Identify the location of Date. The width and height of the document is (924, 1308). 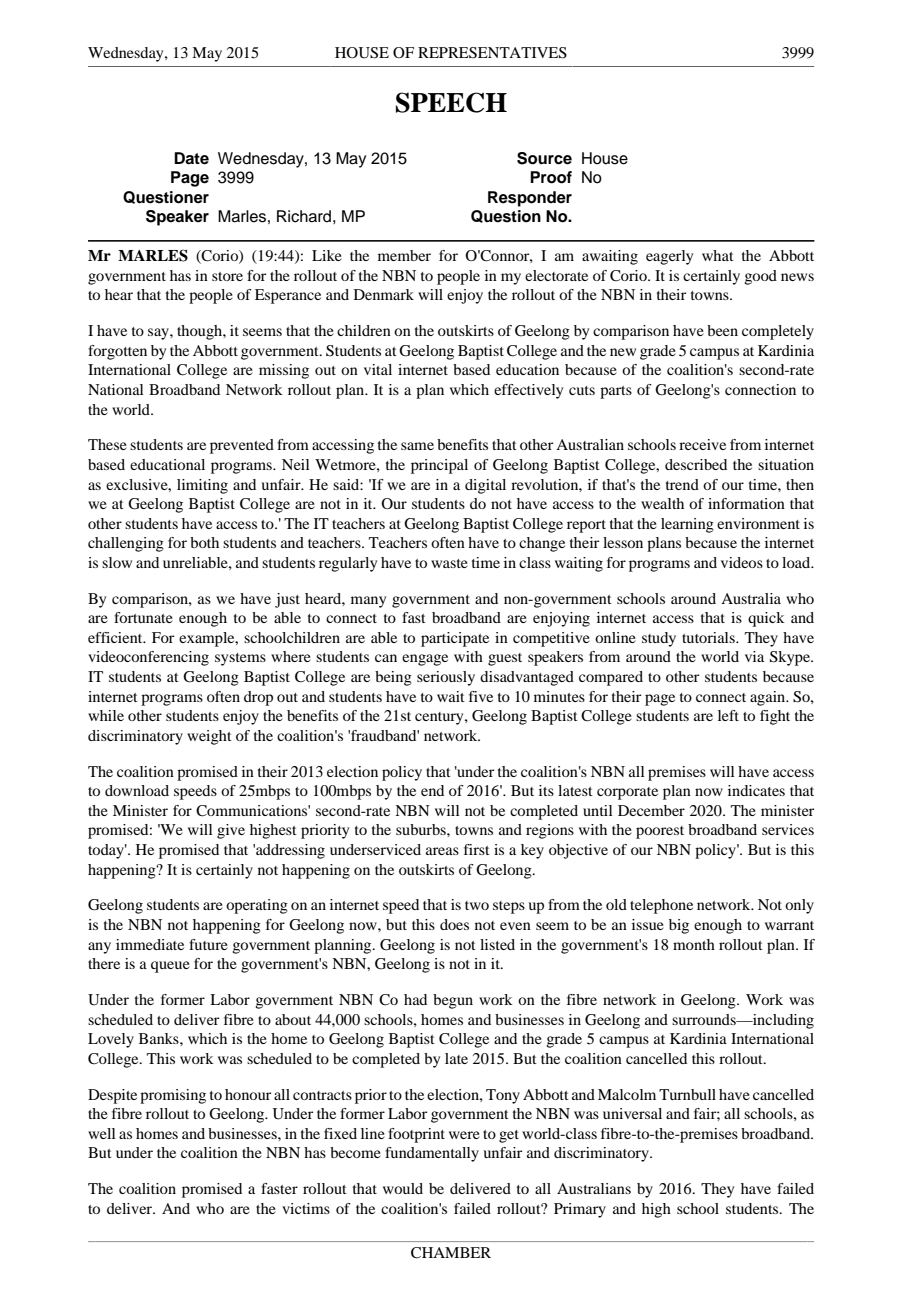
(191, 158).
